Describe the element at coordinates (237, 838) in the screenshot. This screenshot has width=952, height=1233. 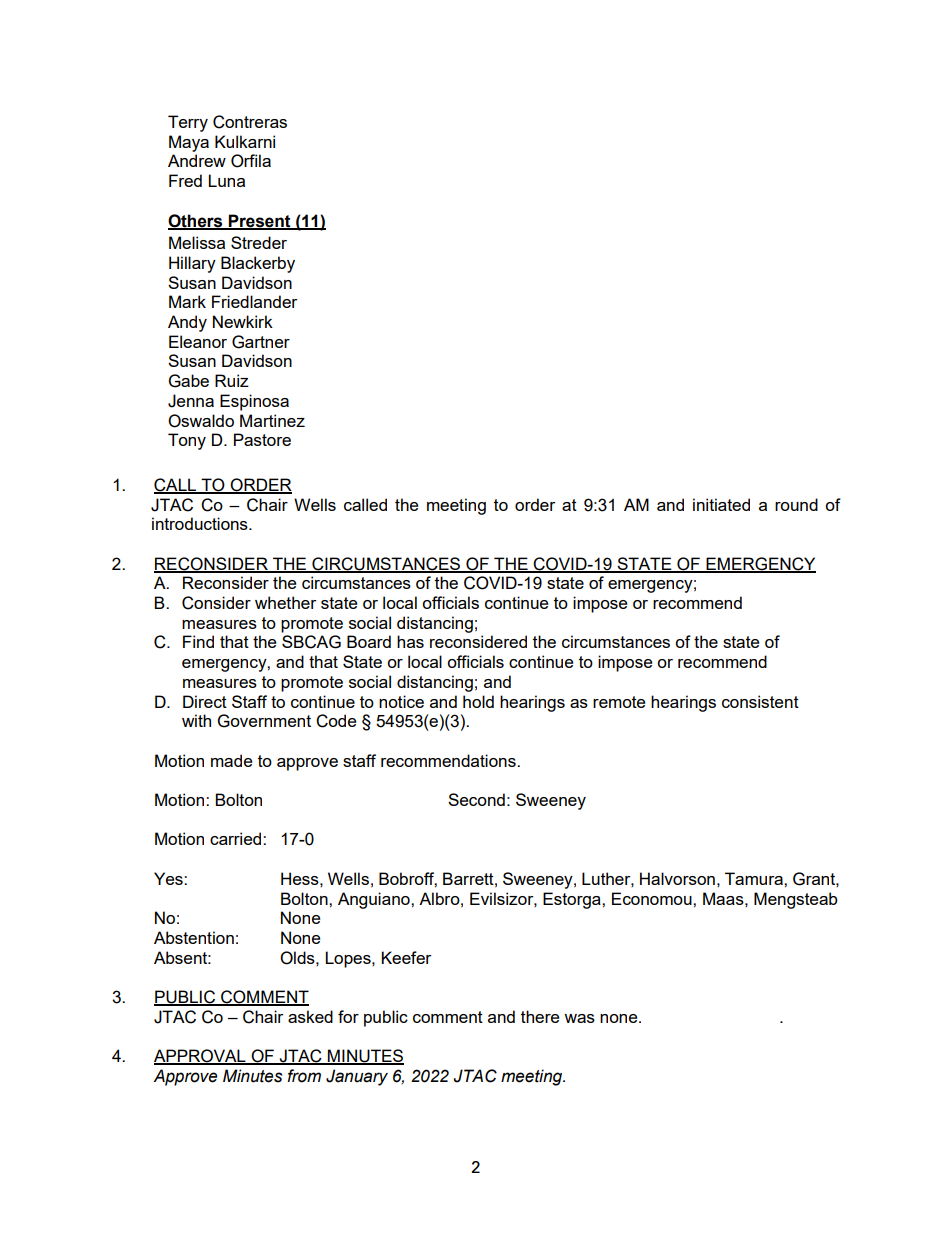
I see `carried` at that location.
